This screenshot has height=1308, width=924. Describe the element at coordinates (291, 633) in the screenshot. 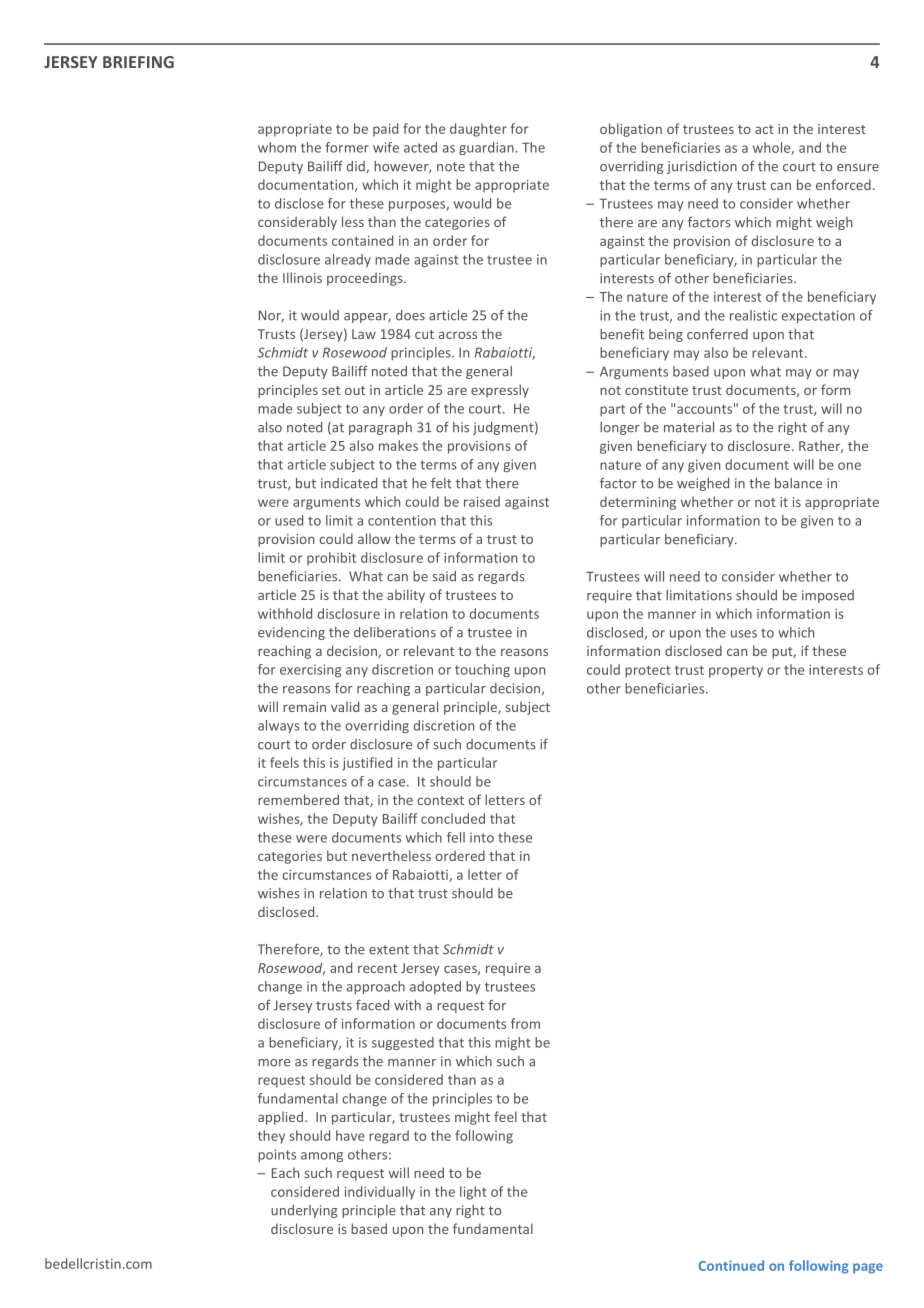

I see `evidencing` at that location.
